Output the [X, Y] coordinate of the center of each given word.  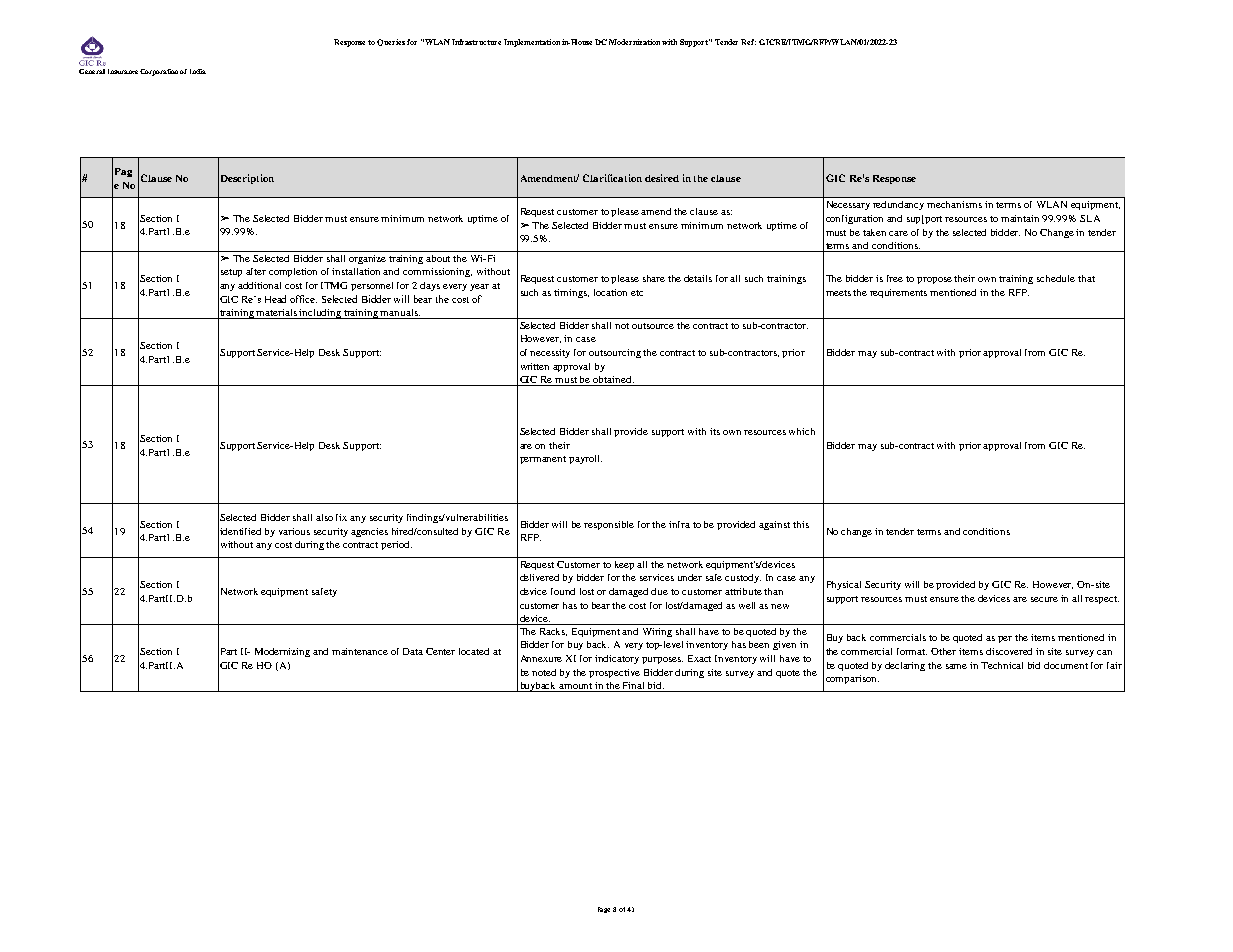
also [324, 517]
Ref [748, 42]
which [802, 431]
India [198, 71]
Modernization [634, 42]
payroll [585, 459]
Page [604, 910]
